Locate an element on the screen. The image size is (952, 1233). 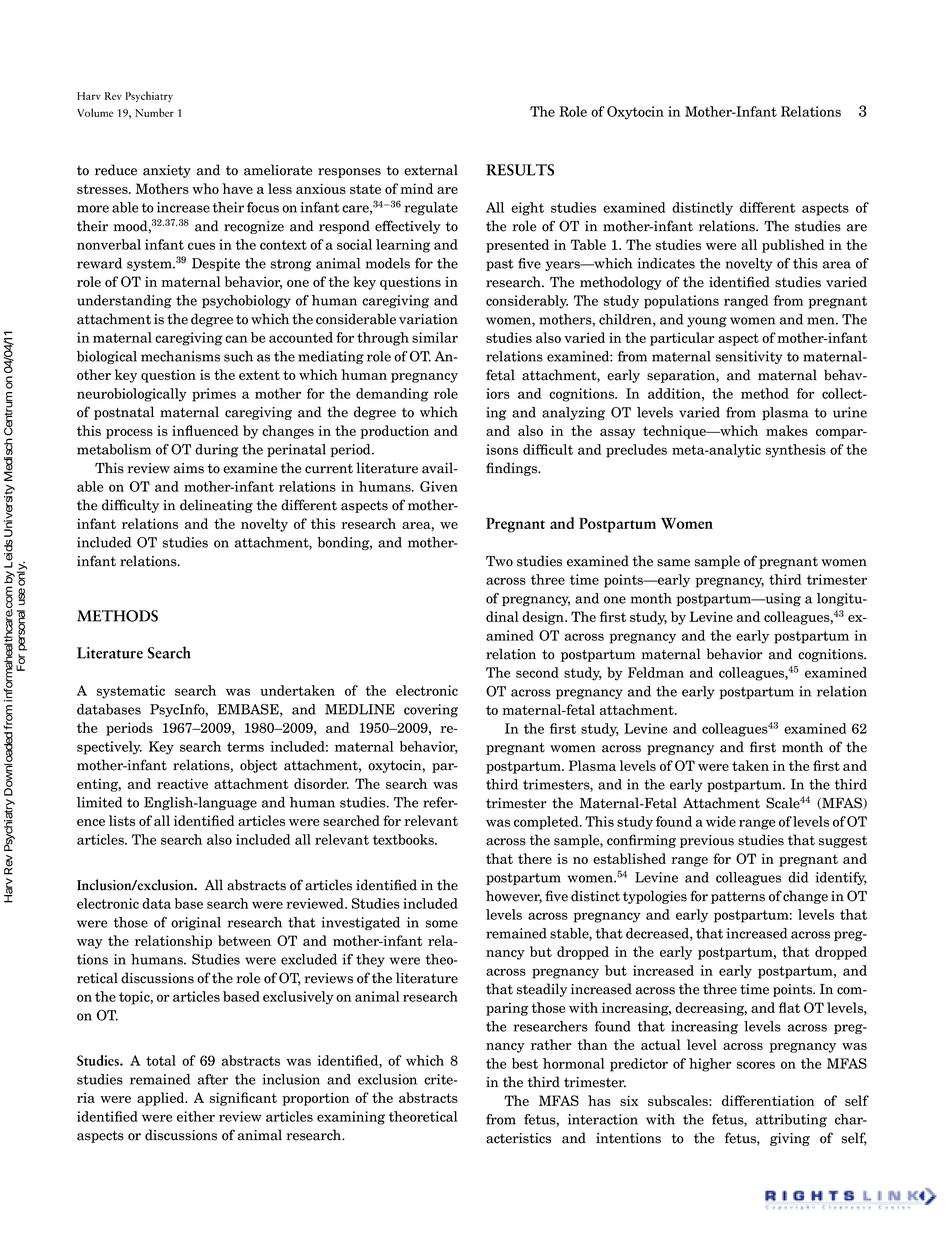
best is located at coordinates (525, 1063).
